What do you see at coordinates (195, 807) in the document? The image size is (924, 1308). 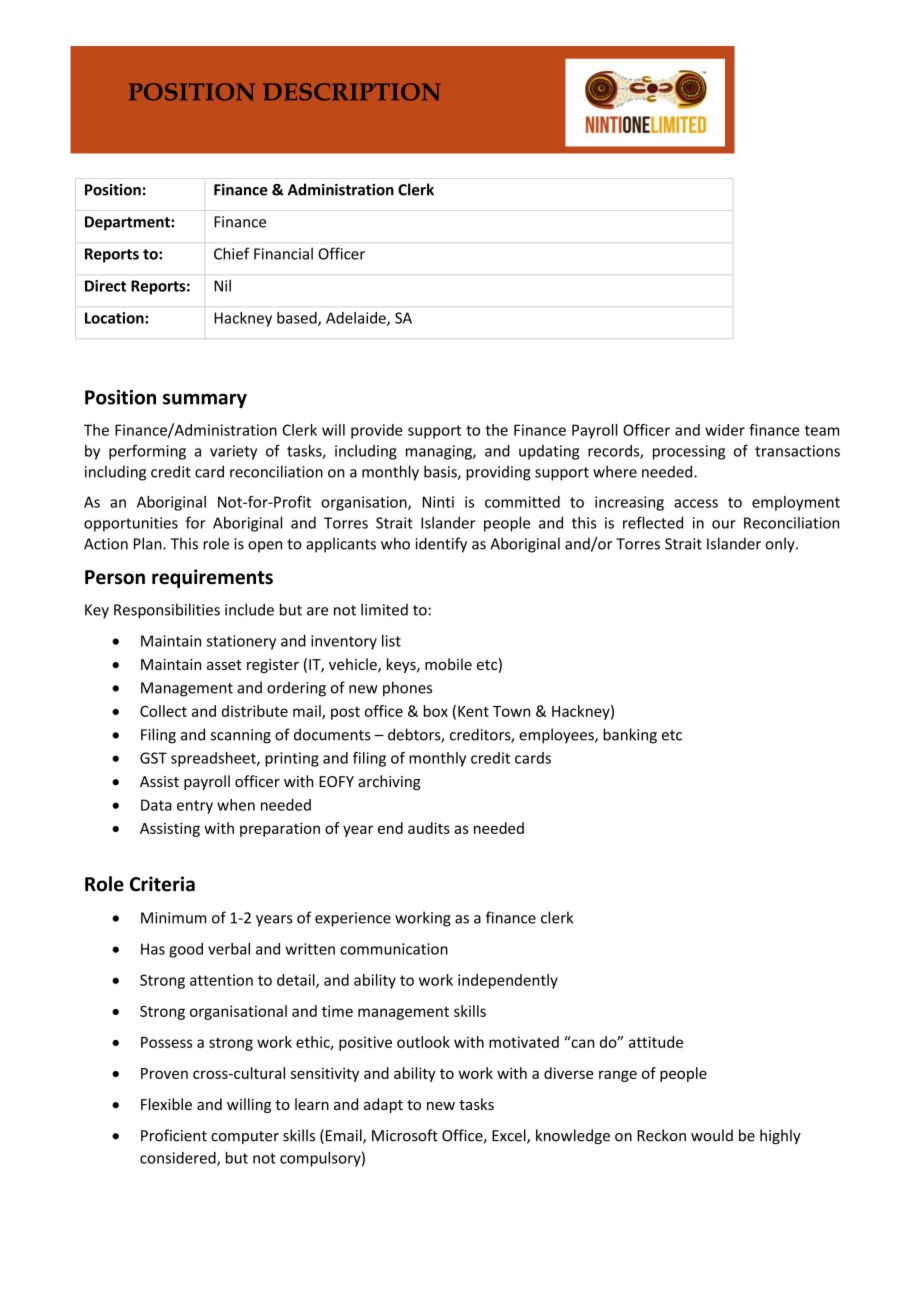 I see `entry` at bounding box center [195, 807].
